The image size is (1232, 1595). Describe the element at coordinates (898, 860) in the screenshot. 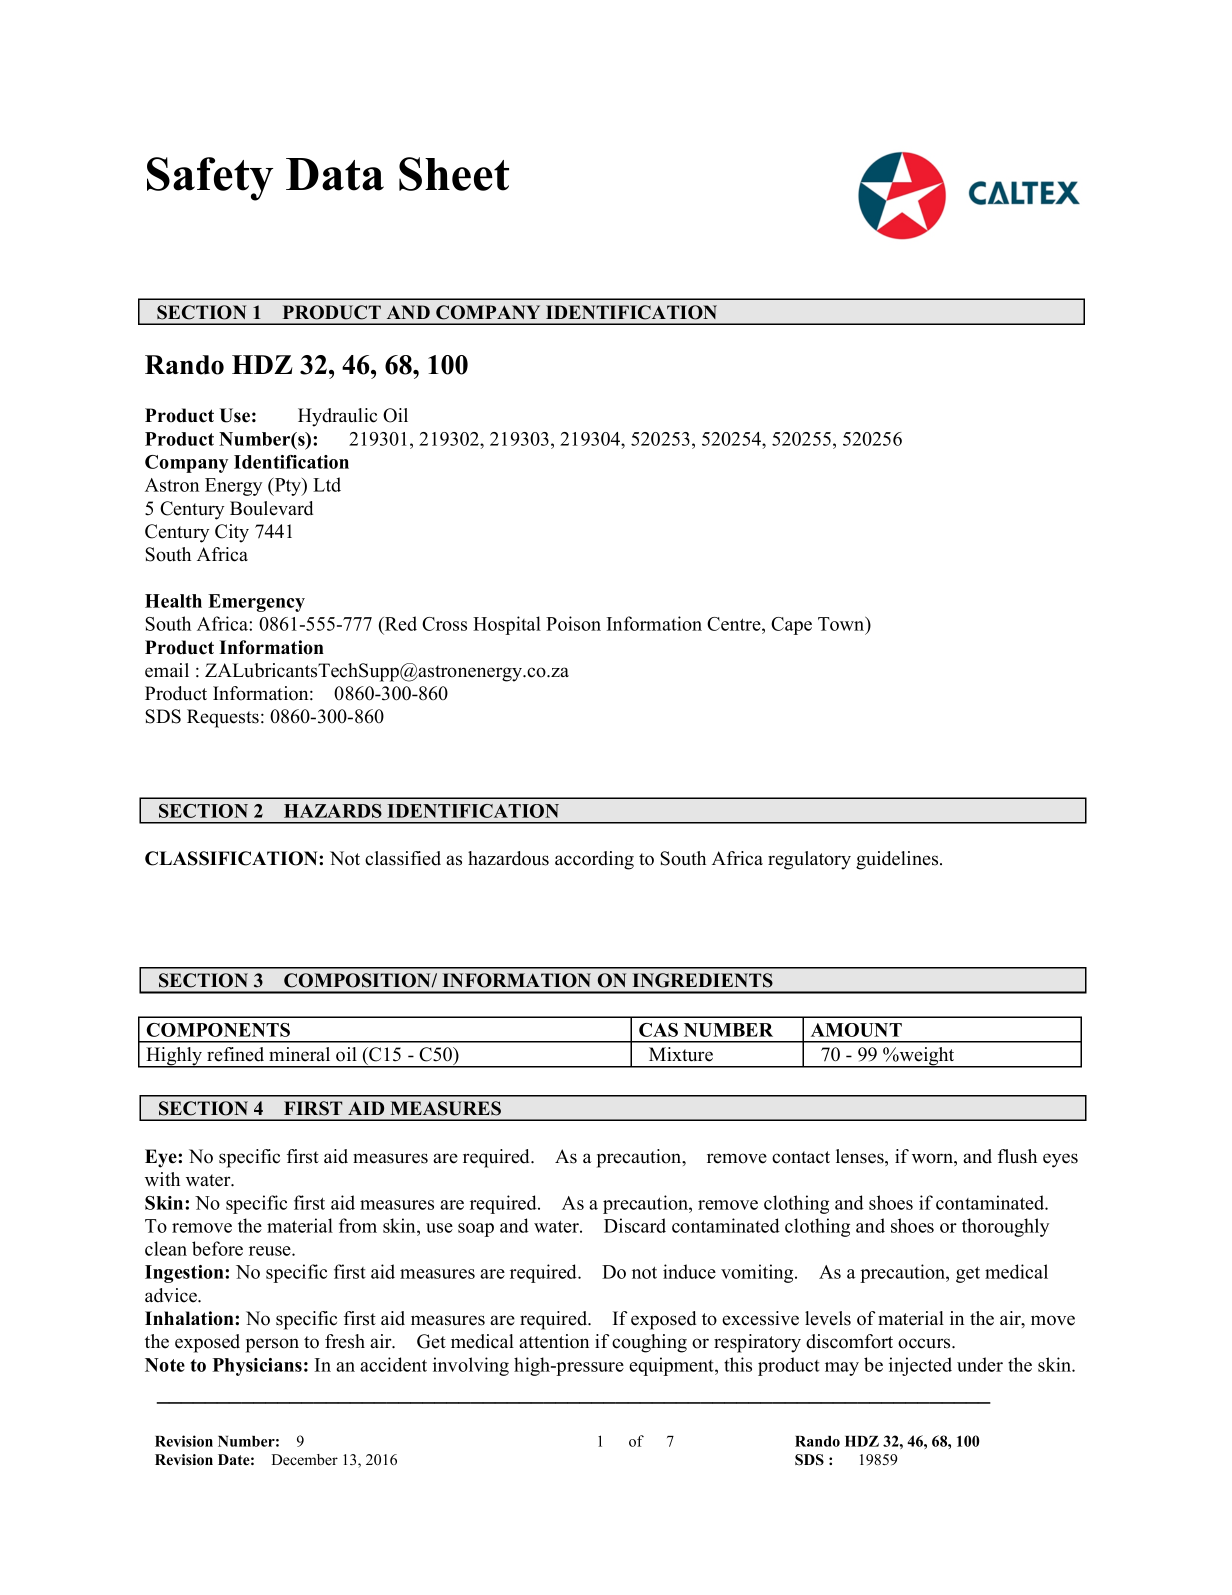

I see `guidelines` at that location.
